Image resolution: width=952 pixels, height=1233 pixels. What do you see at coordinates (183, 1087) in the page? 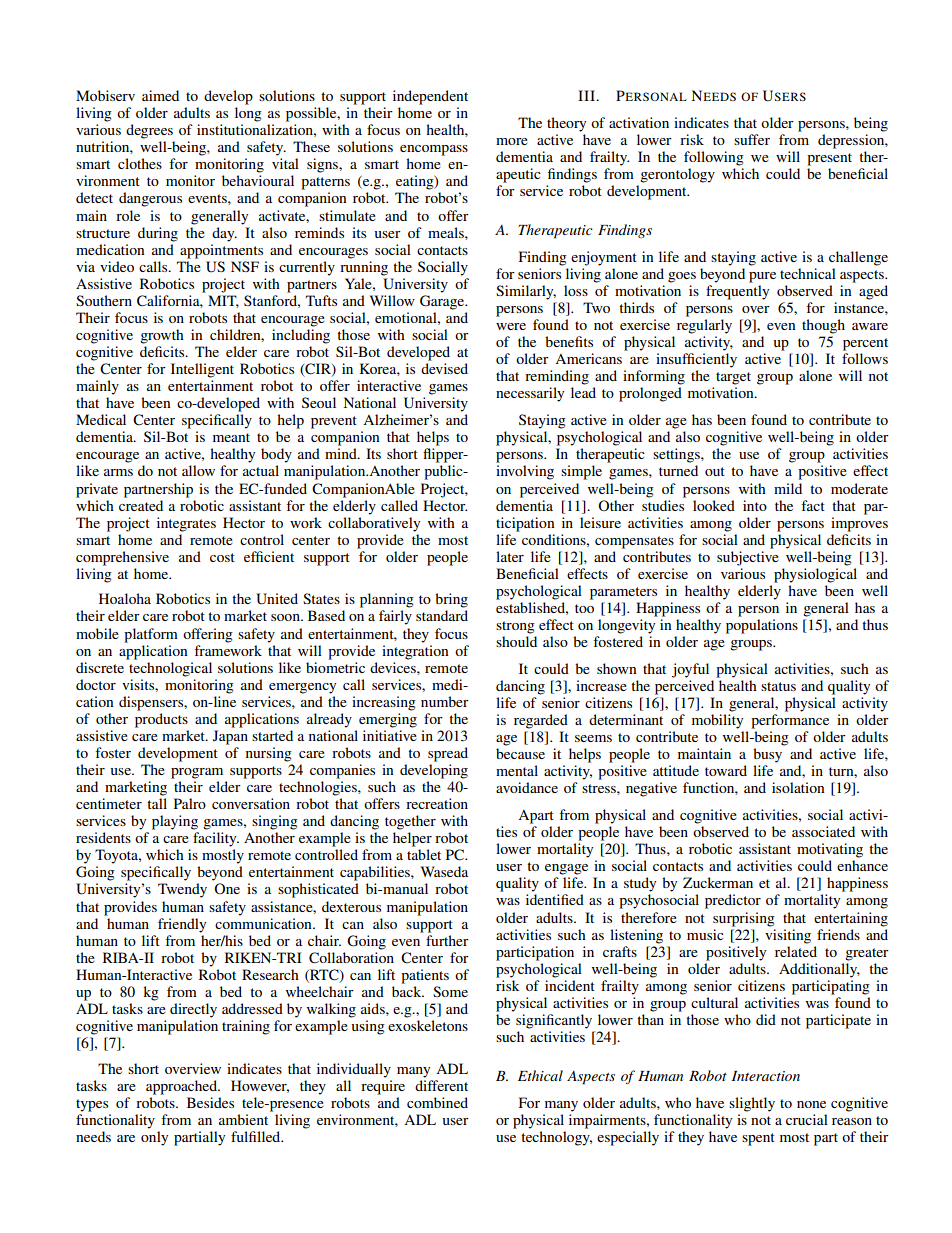
I see `approached` at bounding box center [183, 1087].
